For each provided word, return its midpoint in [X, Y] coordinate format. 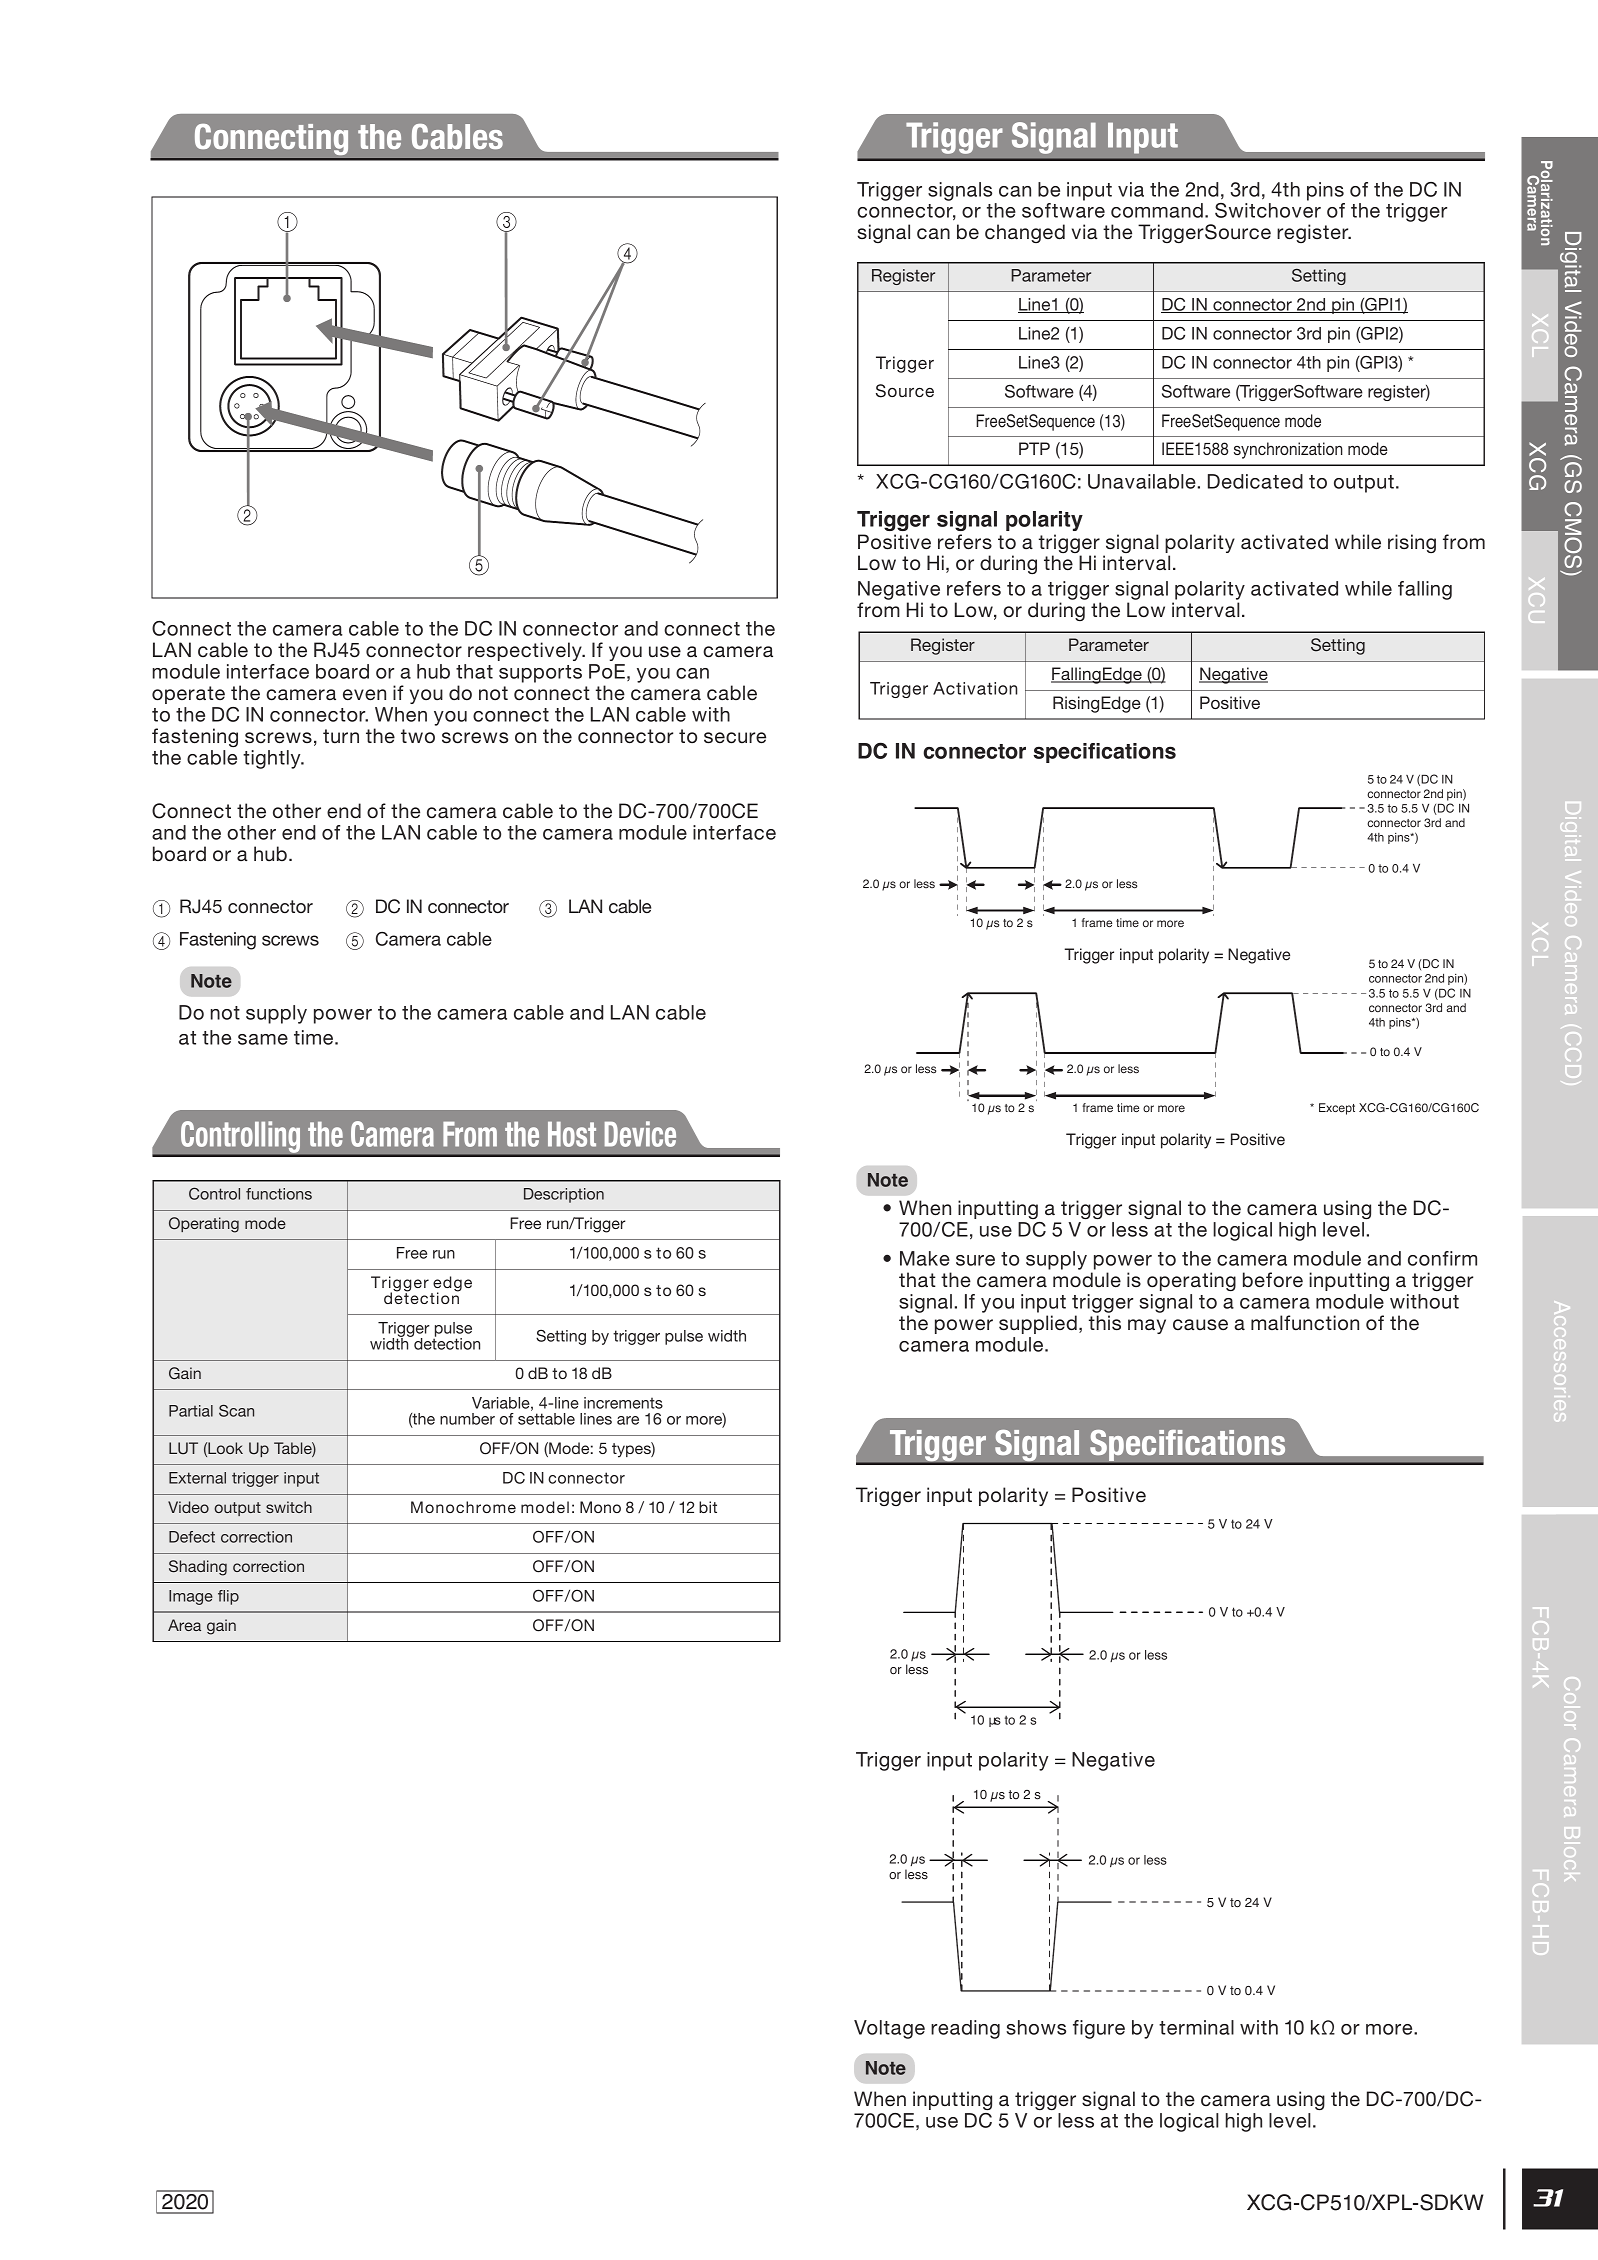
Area [184, 1625]
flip [228, 1597]
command [1157, 210]
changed [1025, 233]
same [263, 1039]
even [364, 694]
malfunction [1305, 1323]
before [1273, 1279]
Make [925, 1258]
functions [279, 1194]
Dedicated [1255, 481]
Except [1337, 1109]
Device [640, 1134]
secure [735, 738]
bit [708, 1507]
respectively [526, 651]
